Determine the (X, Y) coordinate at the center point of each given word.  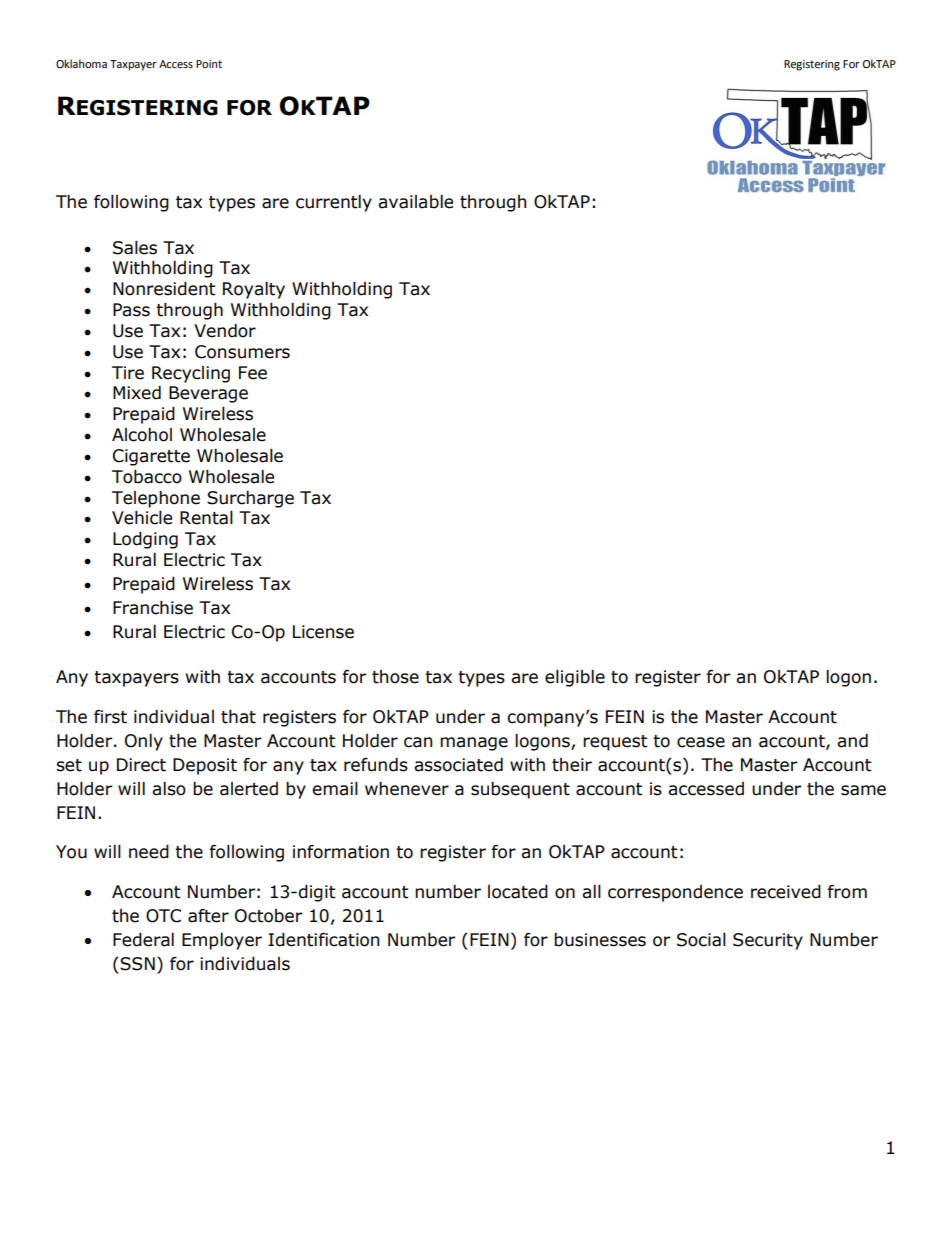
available (415, 202)
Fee (253, 373)
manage (474, 744)
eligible (575, 678)
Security (768, 941)
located (518, 892)
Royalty (254, 290)
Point (209, 64)
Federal (143, 940)
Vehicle (142, 518)
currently (334, 203)
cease (701, 742)
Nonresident (164, 289)
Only (144, 742)
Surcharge (250, 499)
